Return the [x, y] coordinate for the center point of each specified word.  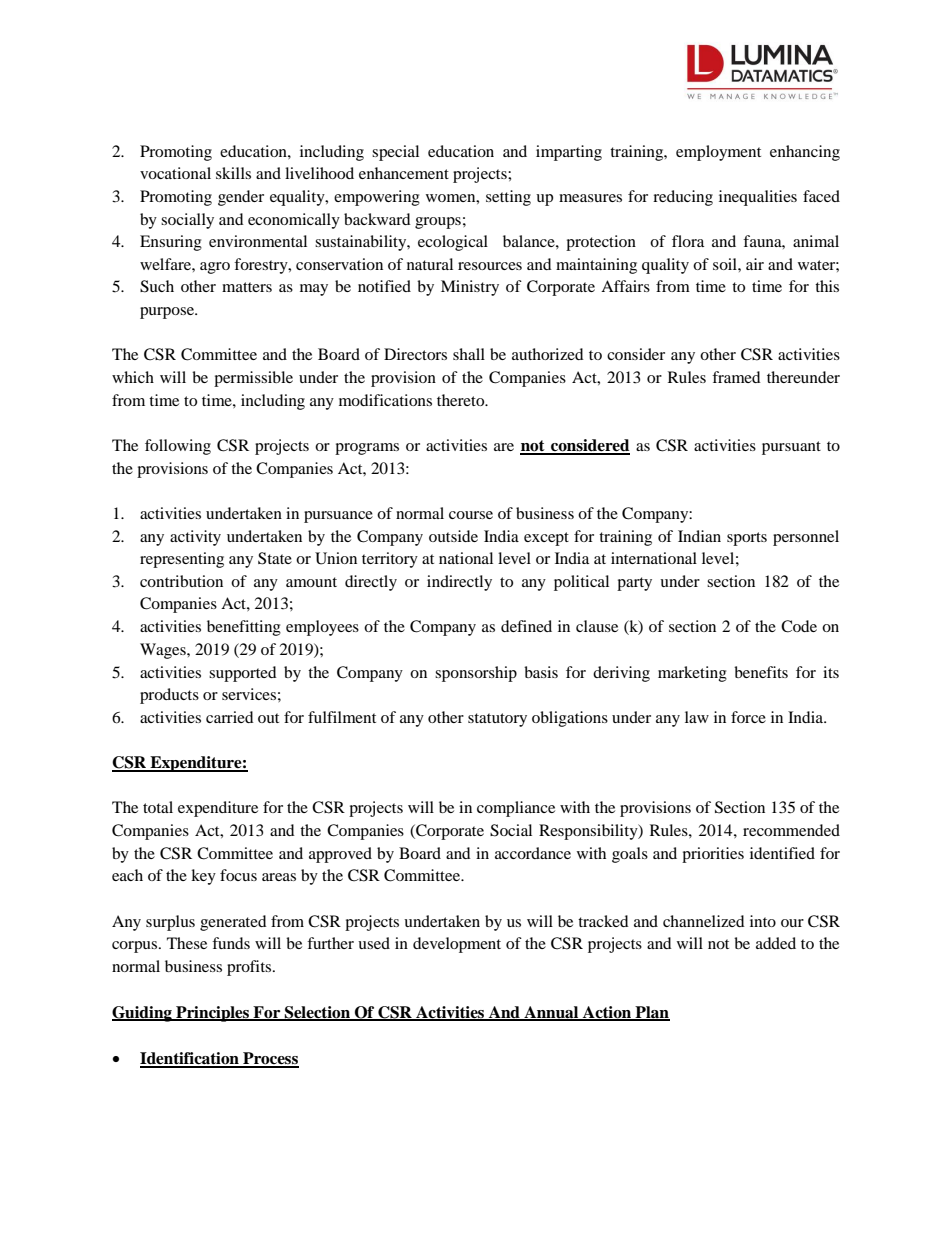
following [178, 447]
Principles [212, 1014]
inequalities [758, 198]
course [471, 515]
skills [233, 173]
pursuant [791, 448]
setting [508, 198]
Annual [551, 1013]
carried [230, 717]
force [748, 717]
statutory [497, 720]
